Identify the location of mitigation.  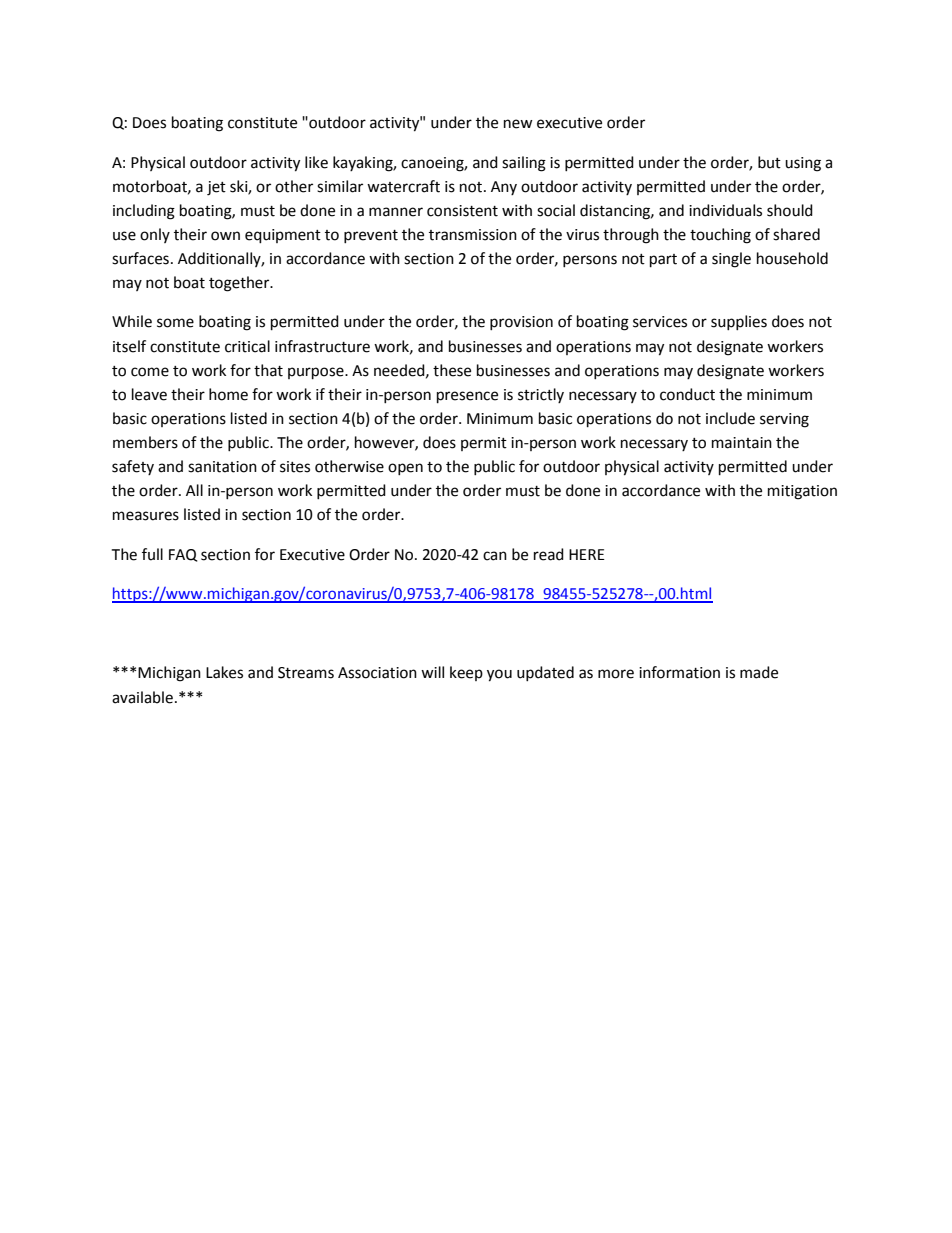
(802, 492).
